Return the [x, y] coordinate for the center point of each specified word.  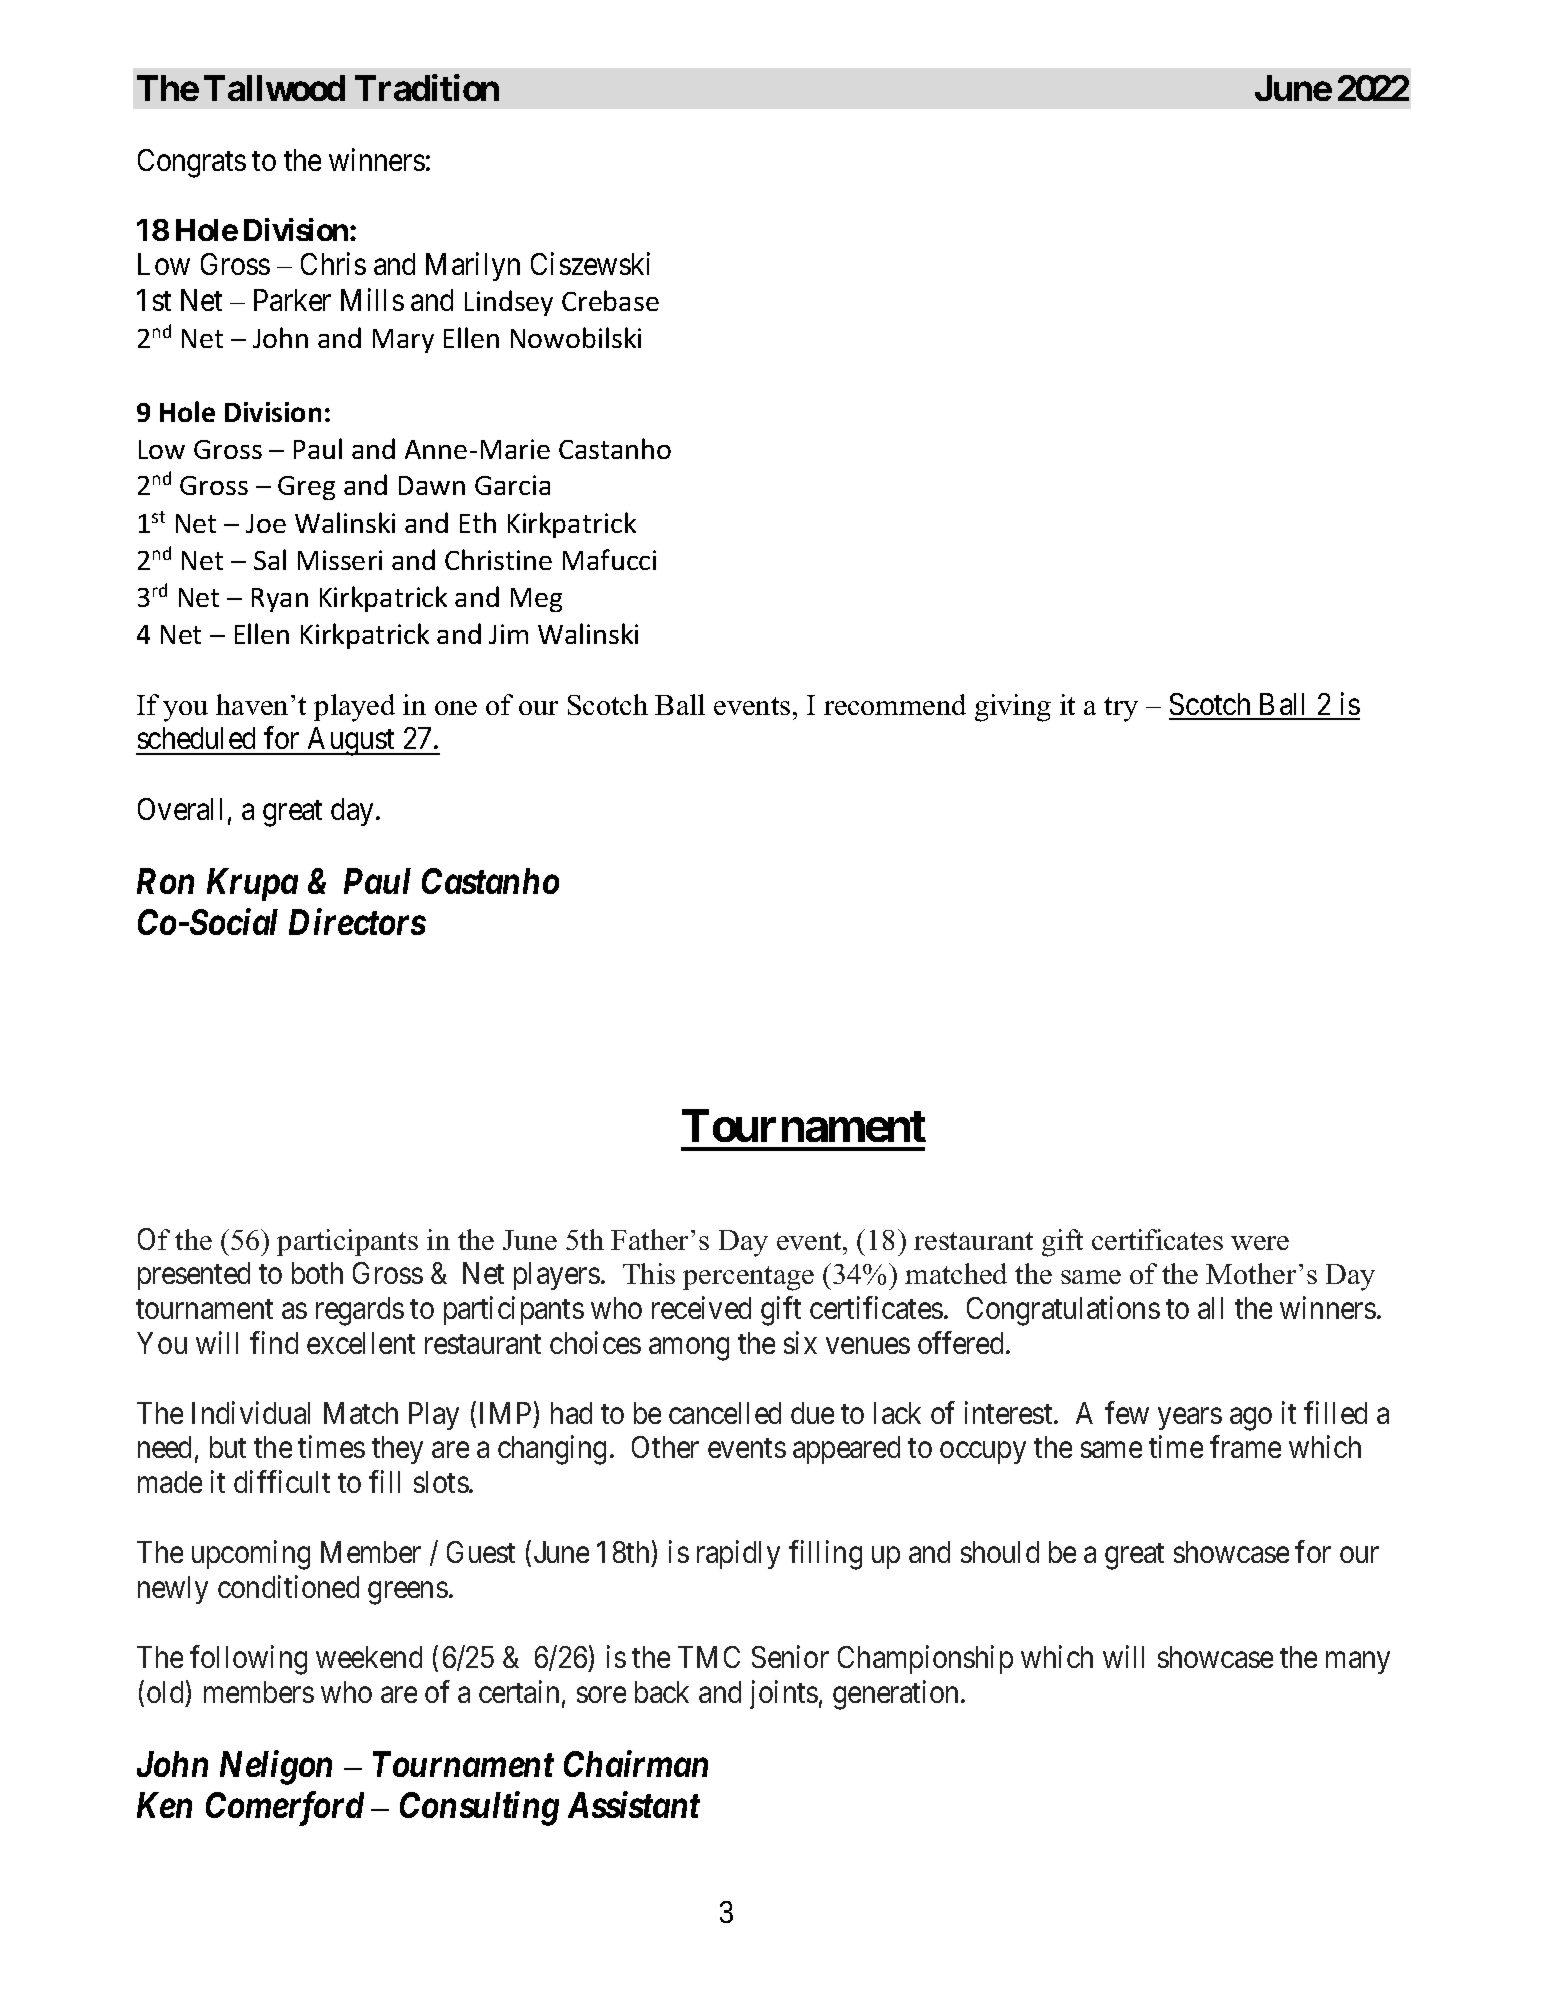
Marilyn [473, 267]
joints [784, 1694]
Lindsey [509, 303]
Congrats [192, 163]
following [248, 1660]
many [1358, 1663]
